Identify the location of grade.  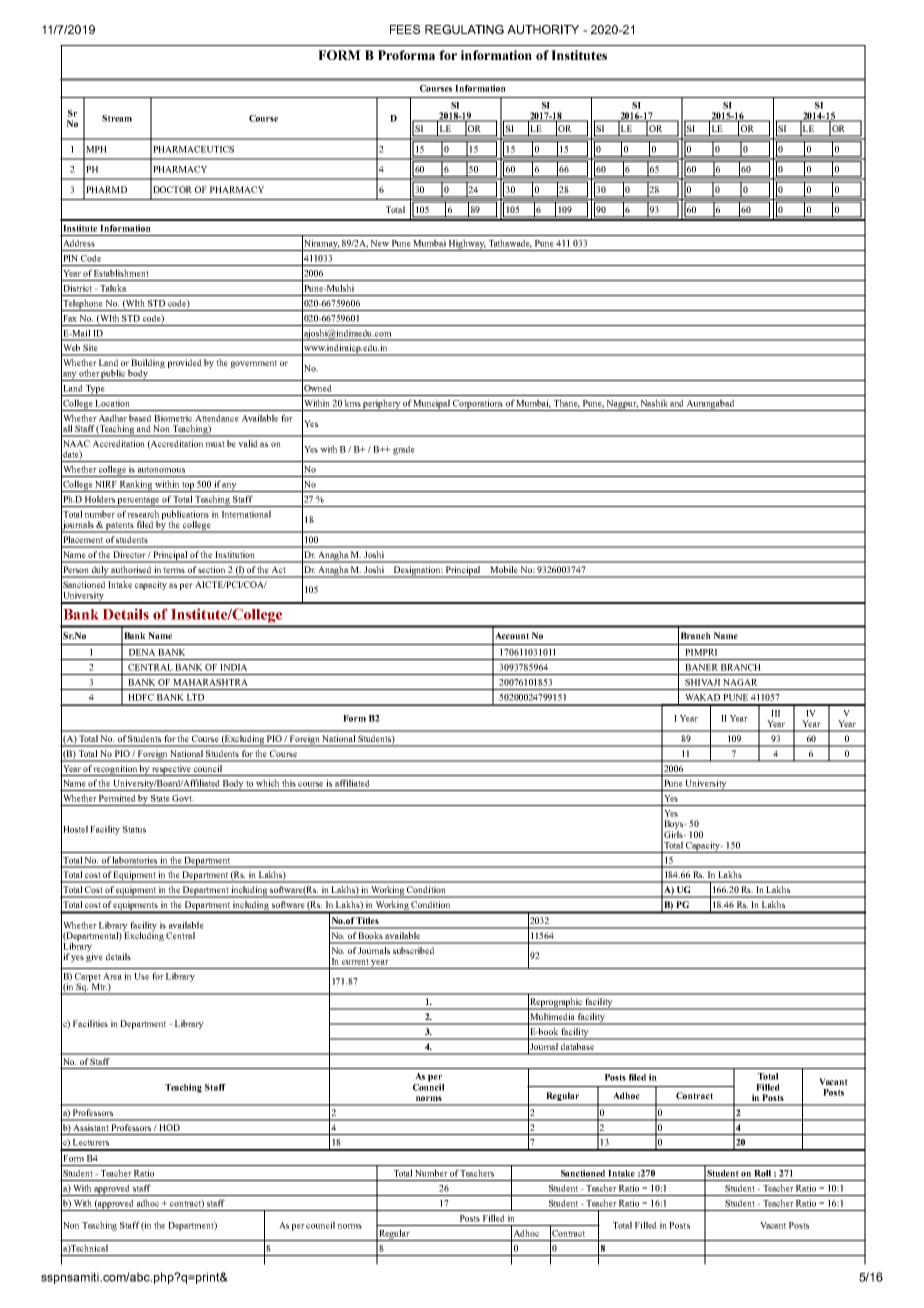
(404, 450).
